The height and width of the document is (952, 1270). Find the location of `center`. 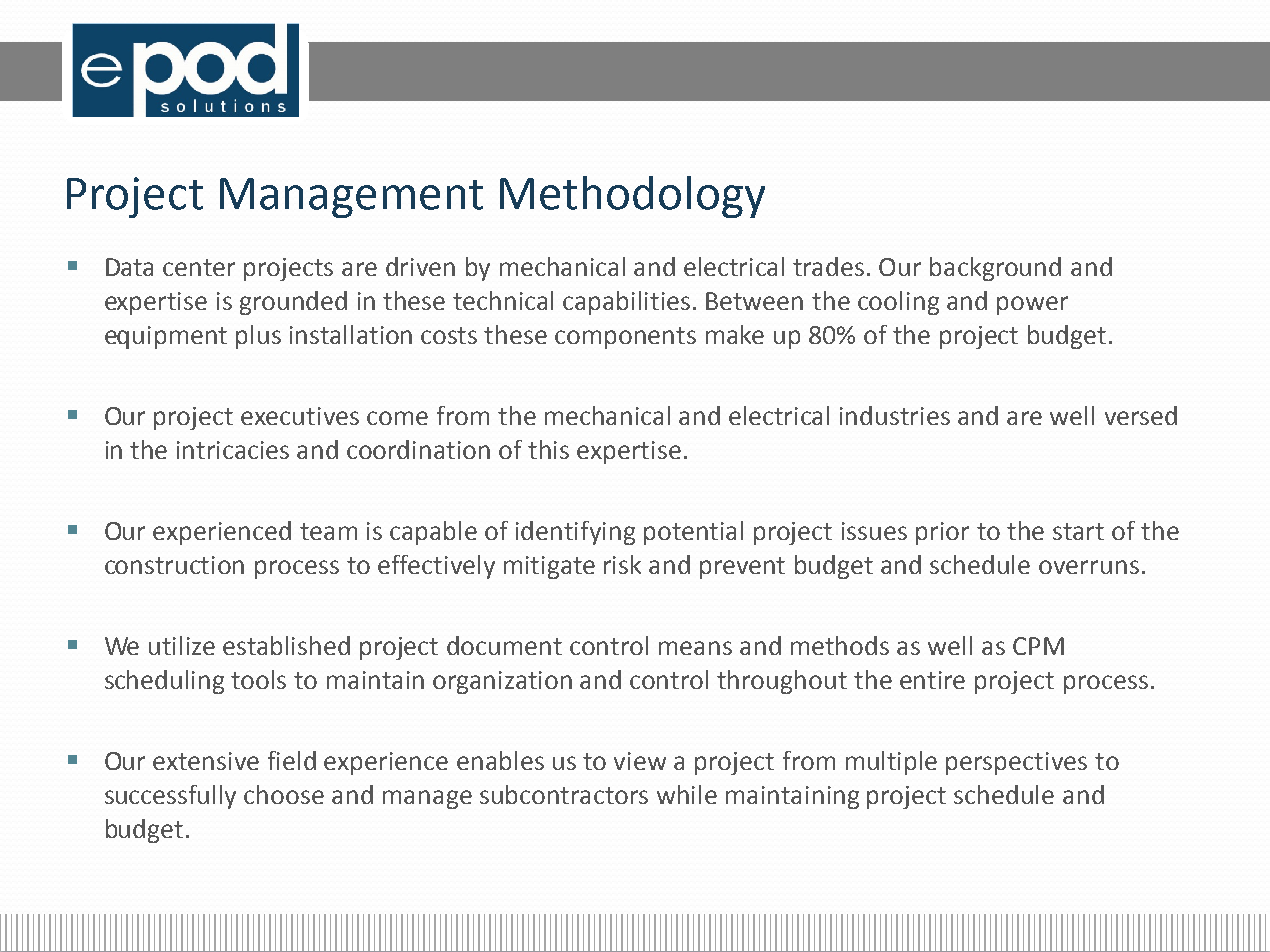

center is located at coordinates (199, 267).
